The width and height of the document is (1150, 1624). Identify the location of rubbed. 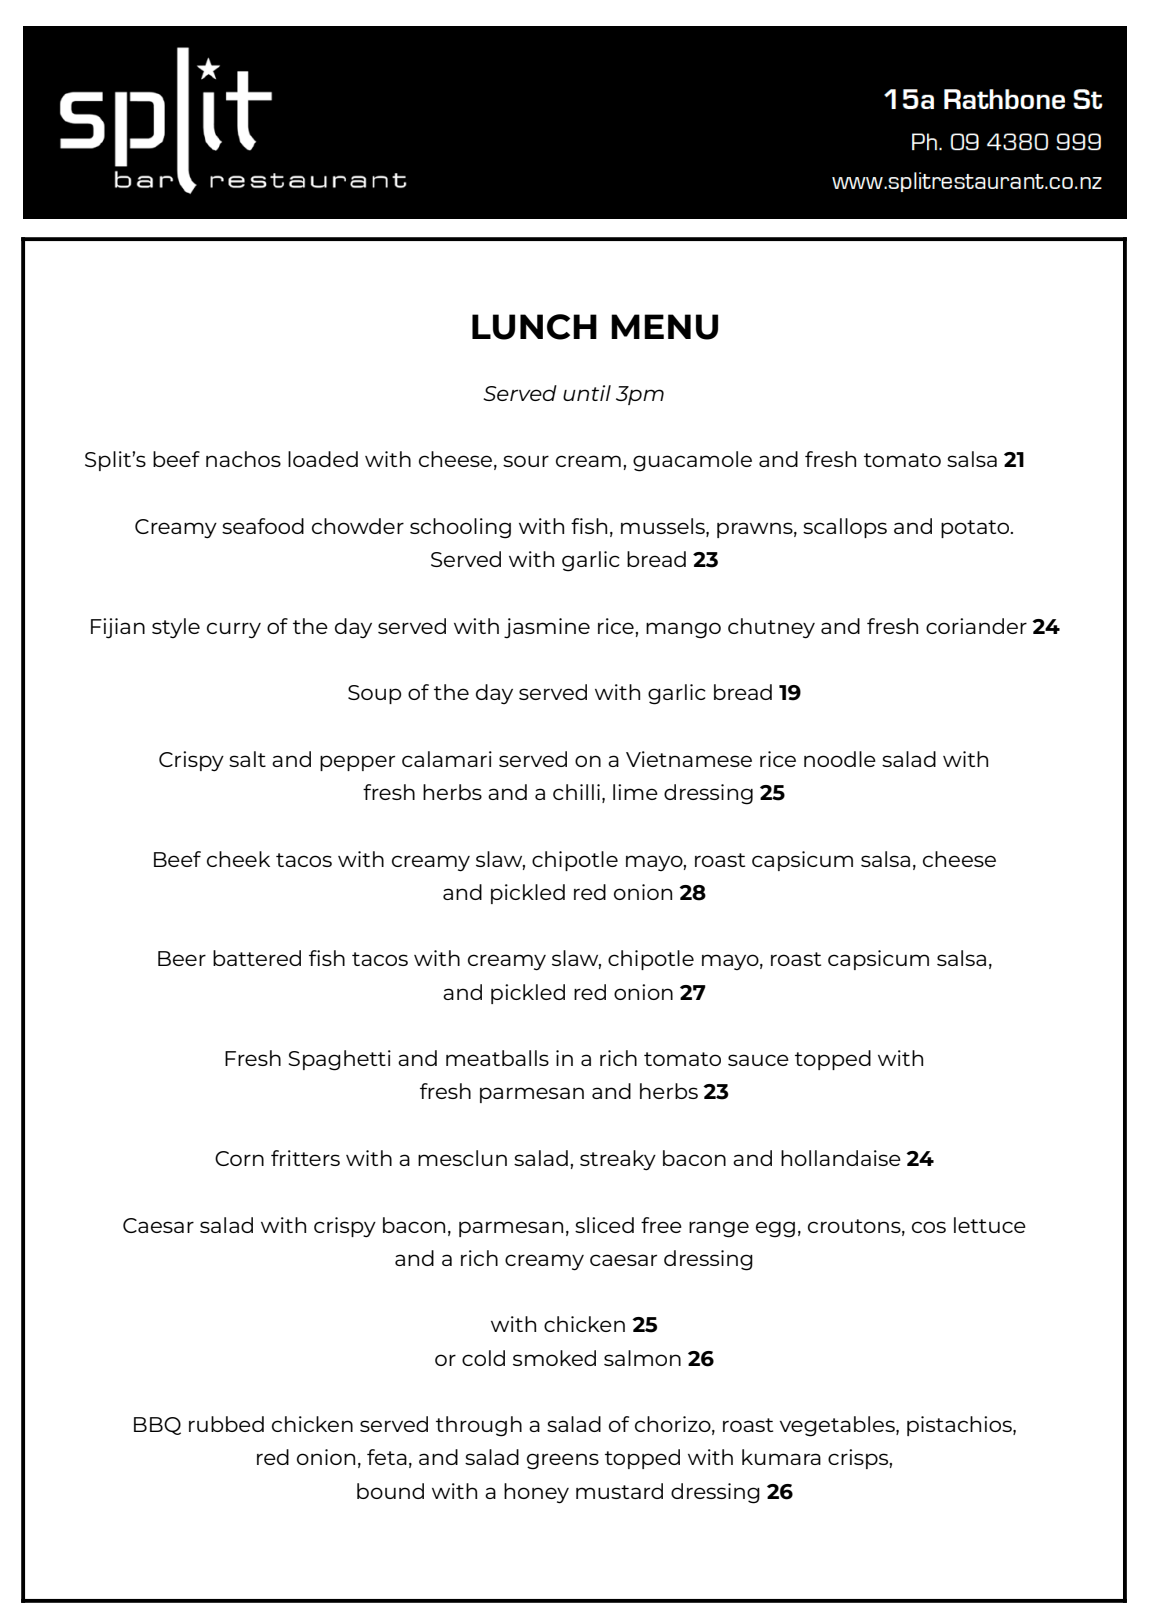
(226, 1424).
